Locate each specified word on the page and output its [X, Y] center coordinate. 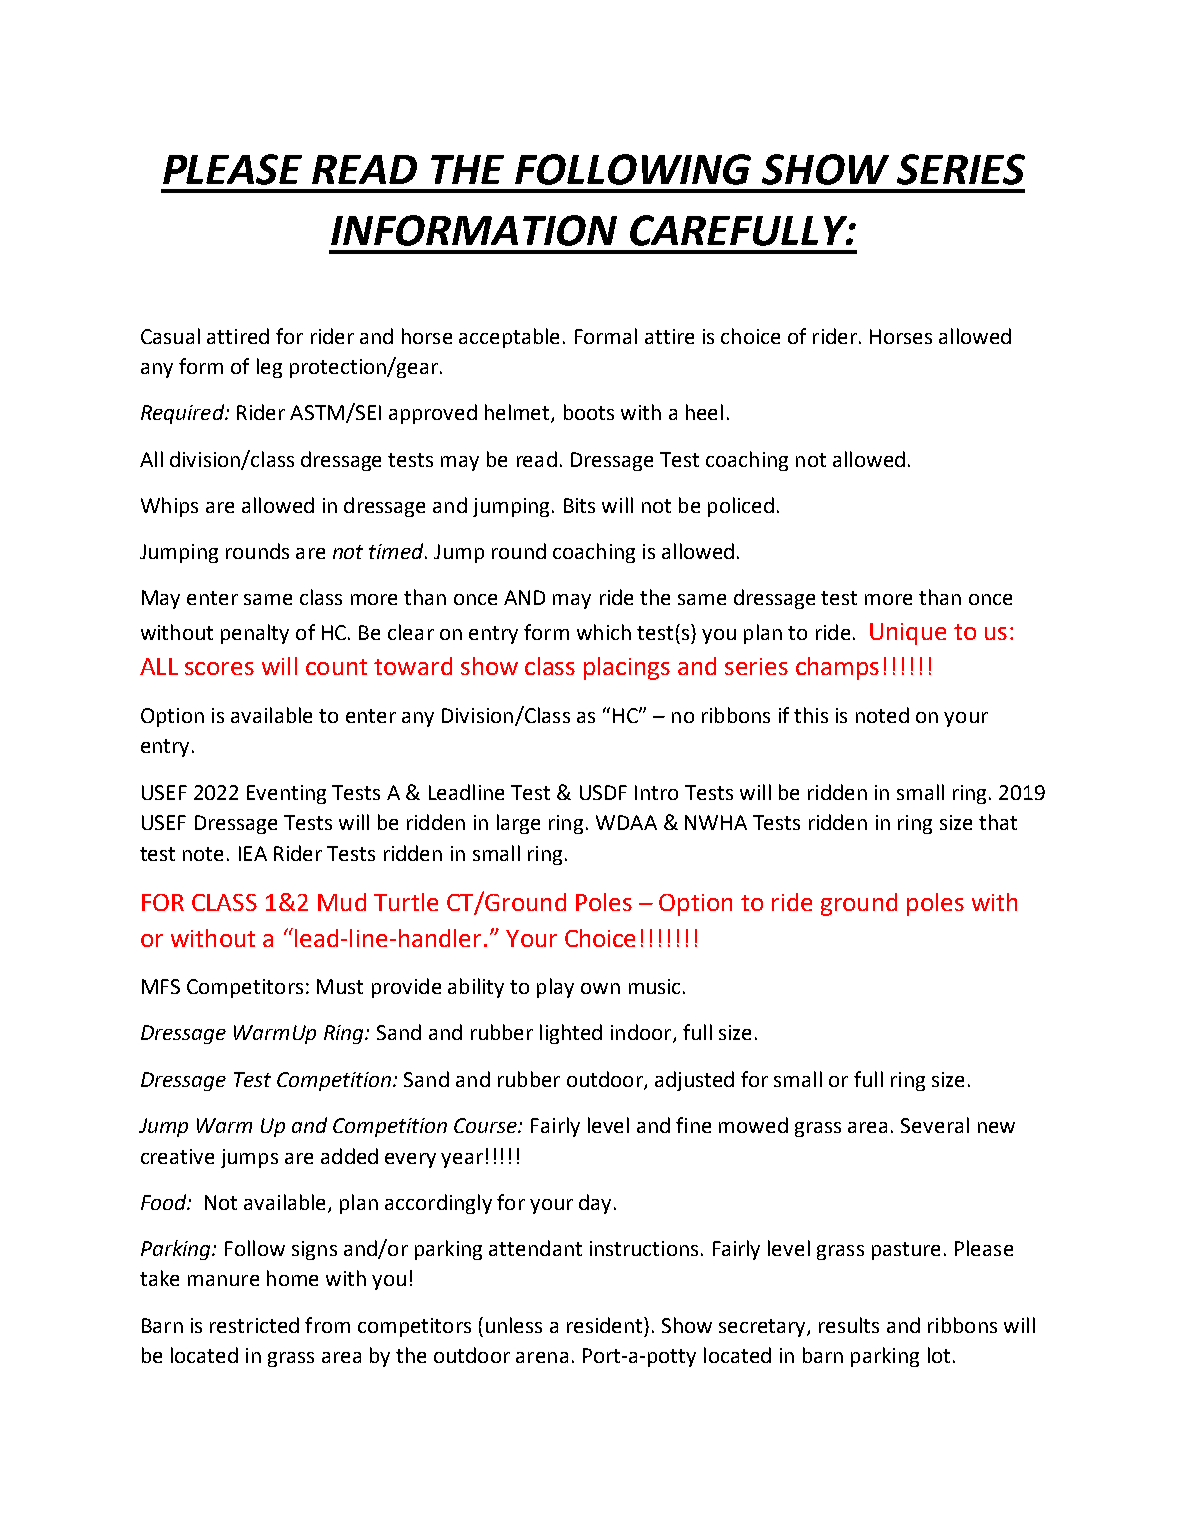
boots [589, 412]
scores [219, 668]
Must [340, 986]
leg [269, 368]
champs [837, 668]
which [604, 632]
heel [704, 412]
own [600, 988]
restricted [254, 1325]
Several [935, 1125]
